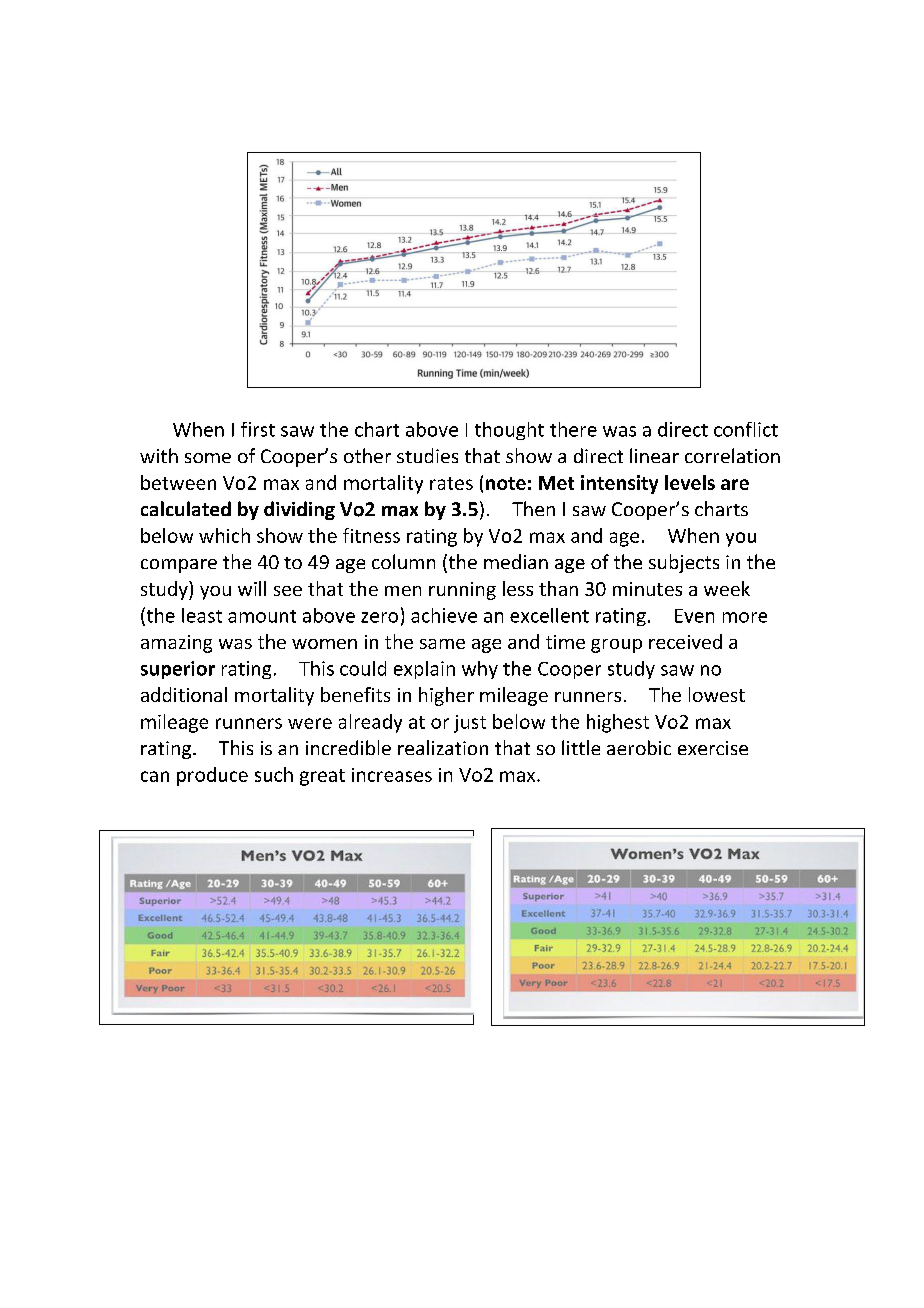 Image resolution: width=924 pixels, height=1308 pixels. I want to click on first, so click(258, 429).
